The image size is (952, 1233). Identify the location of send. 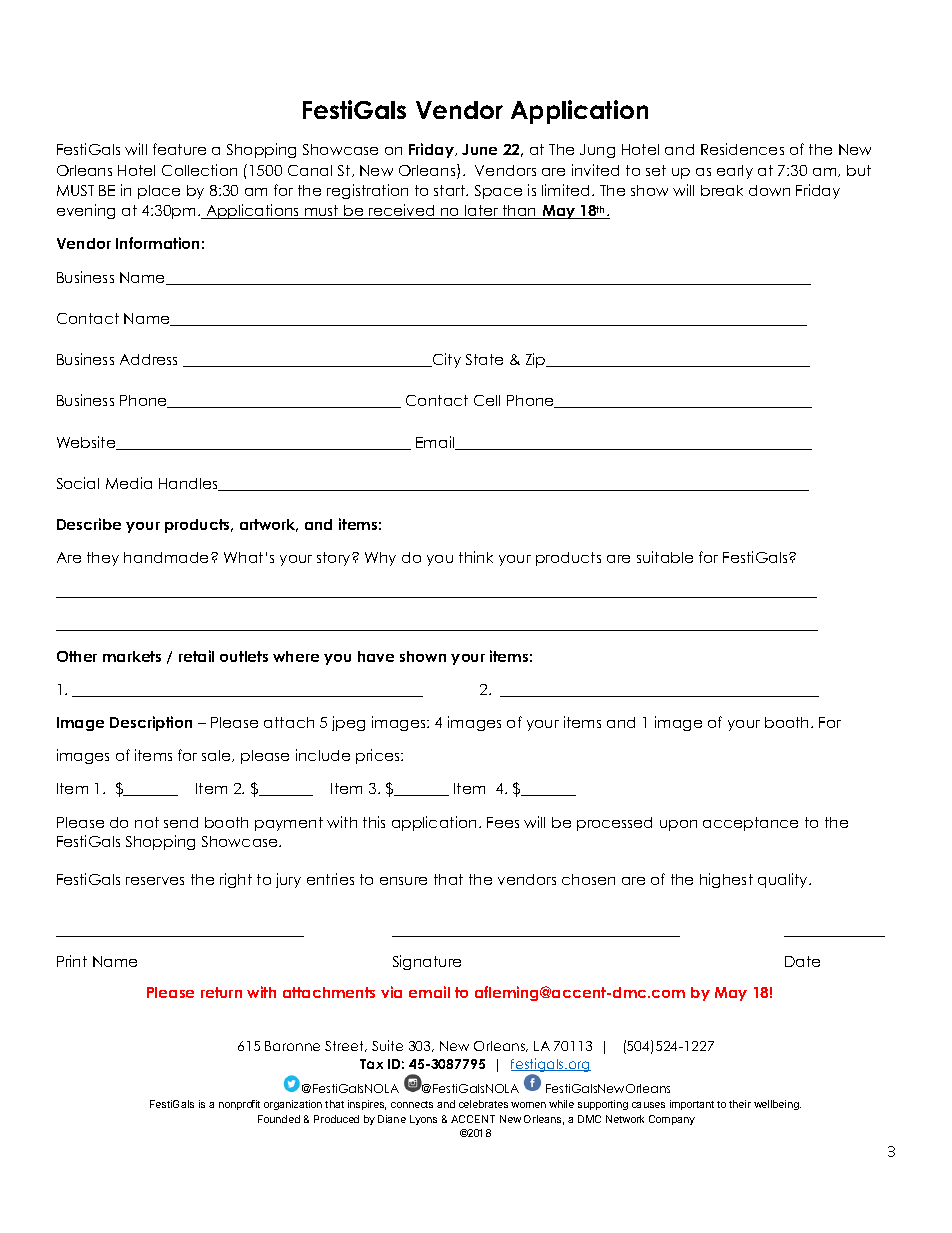
(181, 822).
